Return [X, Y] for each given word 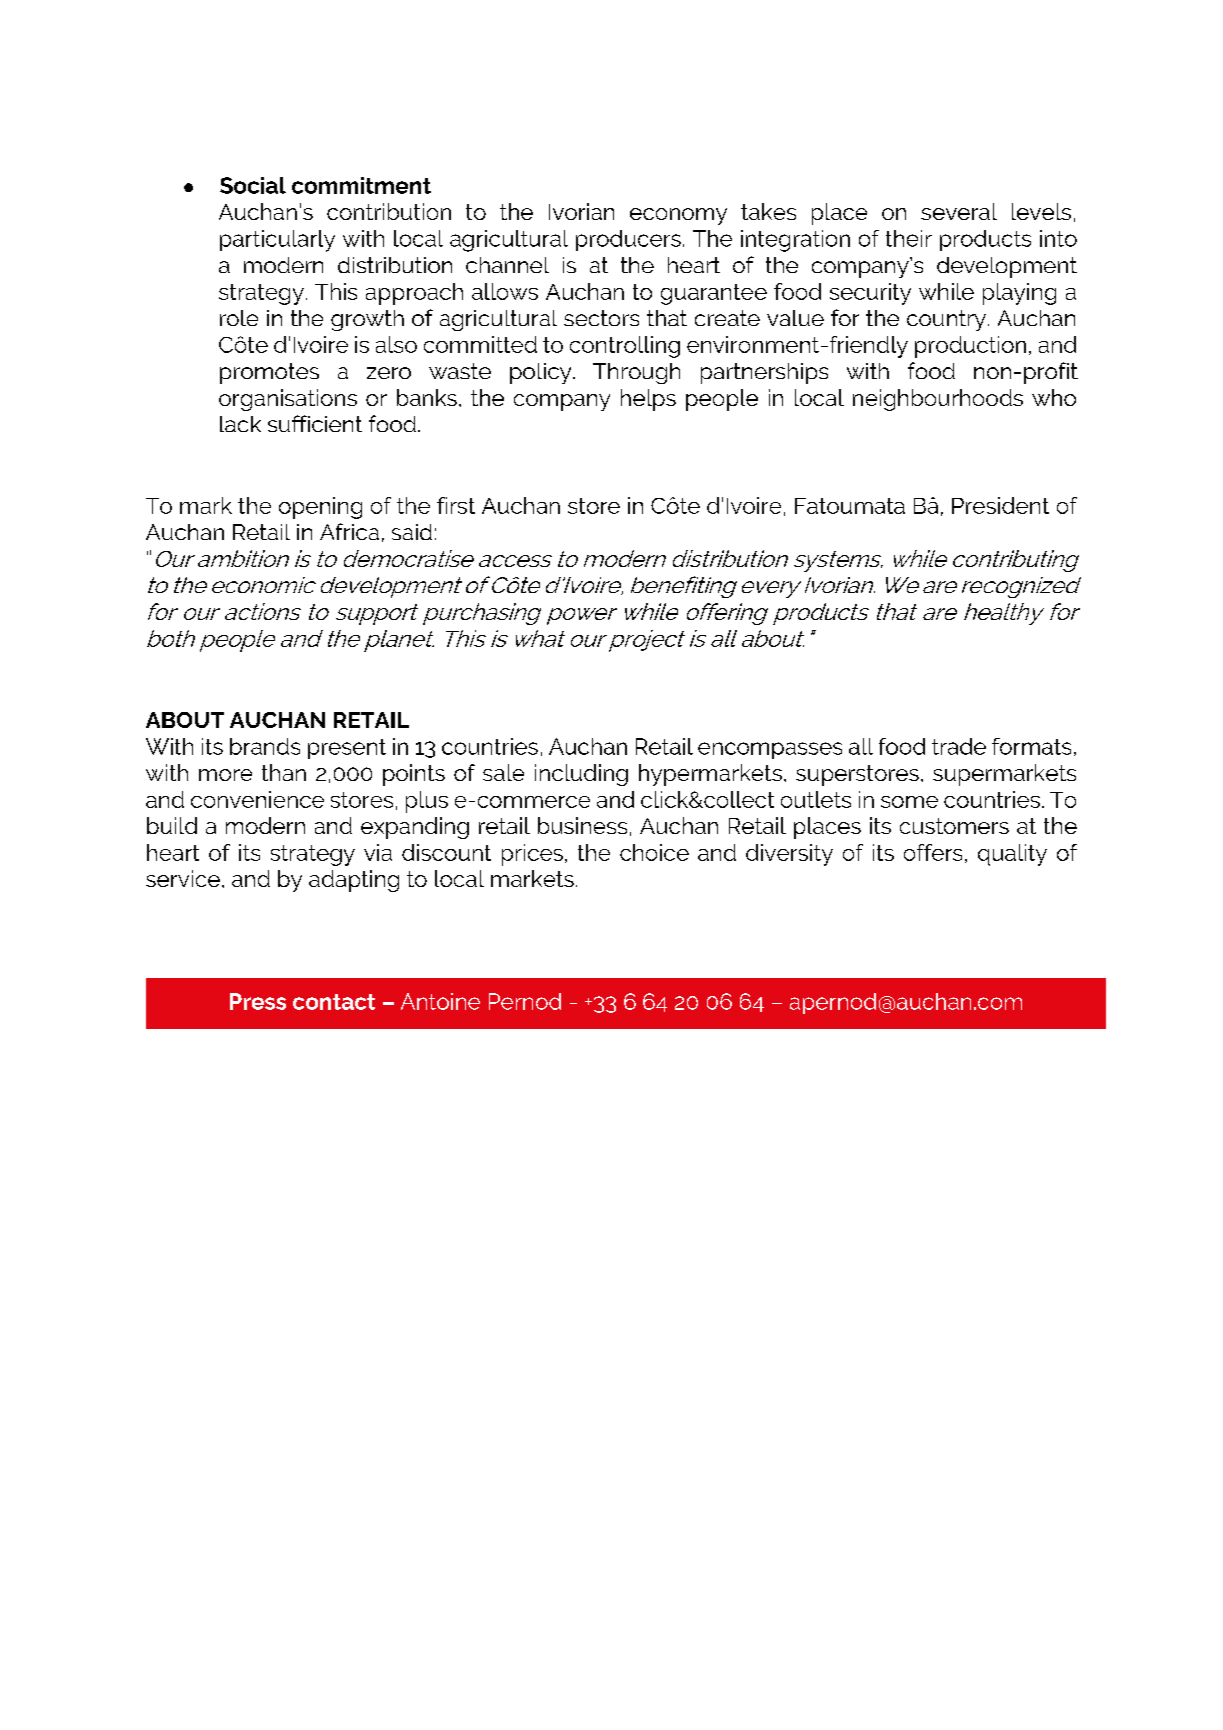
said [412, 532]
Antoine [440, 1001]
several [959, 211]
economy [678, 216]
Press [258, 1001]
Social [253, 185]
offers [933, 852]
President [1000, 505]
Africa [349, 531]
